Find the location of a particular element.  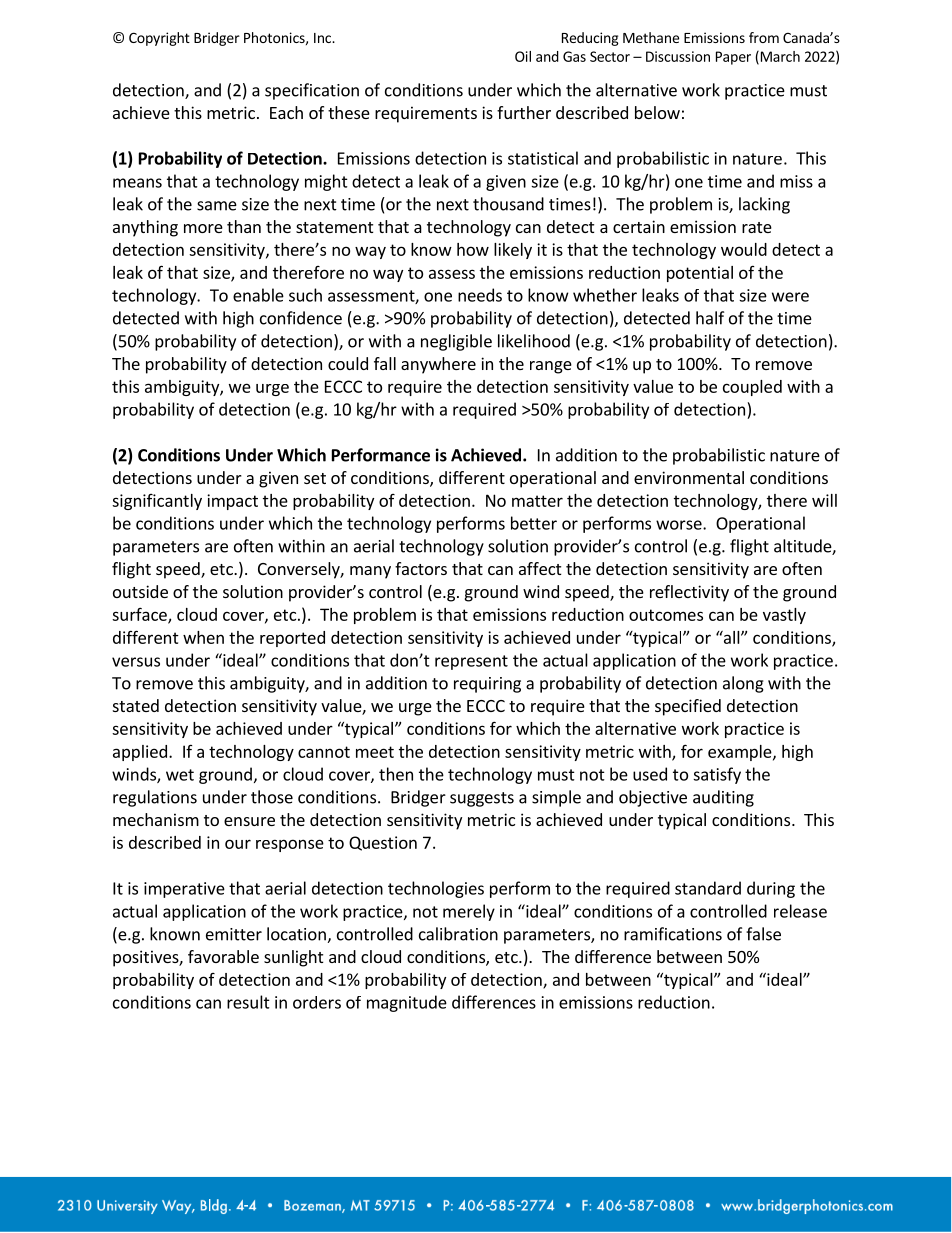

suggests is located at coordinates (482, 799).
